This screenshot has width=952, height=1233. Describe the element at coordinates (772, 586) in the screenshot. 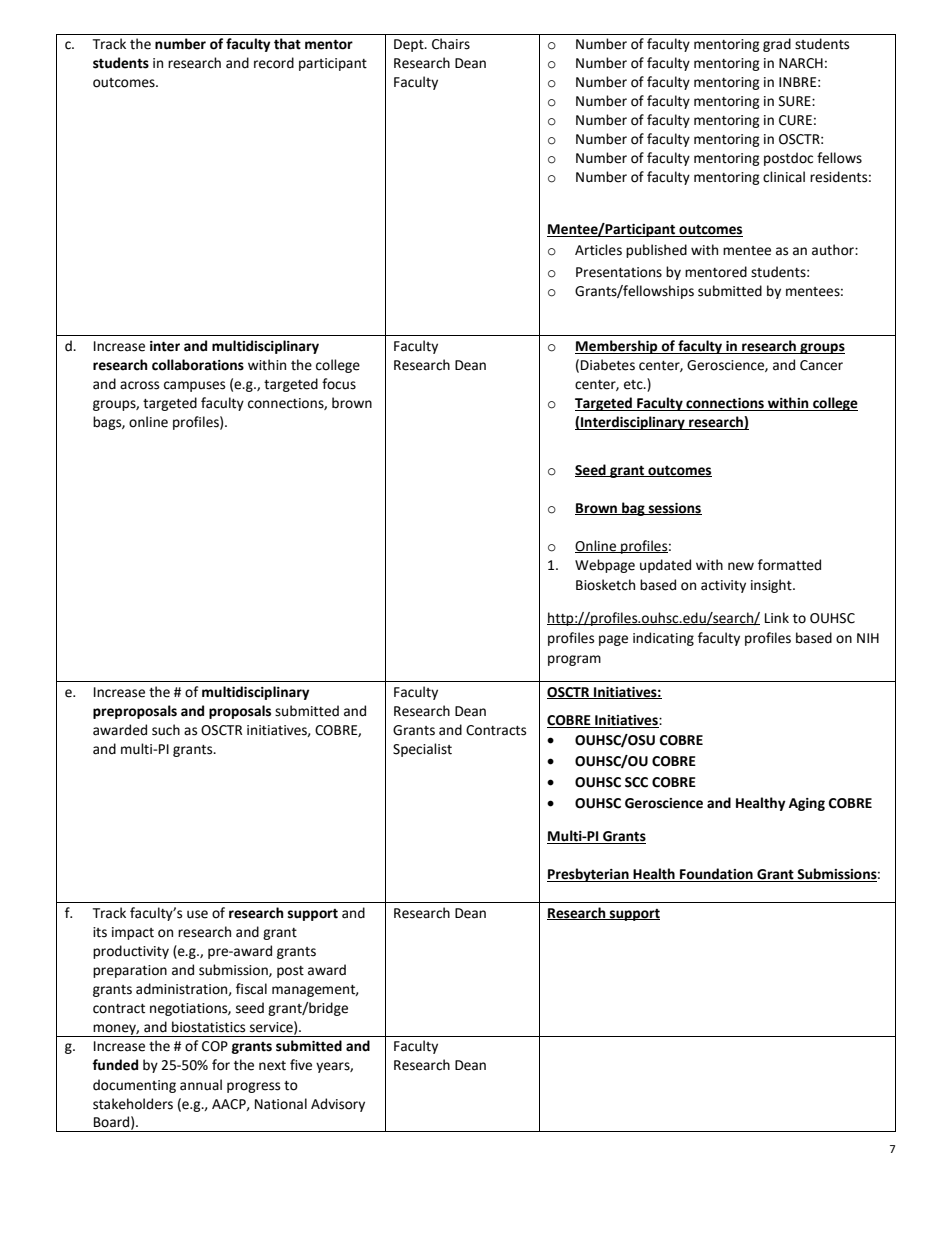

I see `insight` at that location.
